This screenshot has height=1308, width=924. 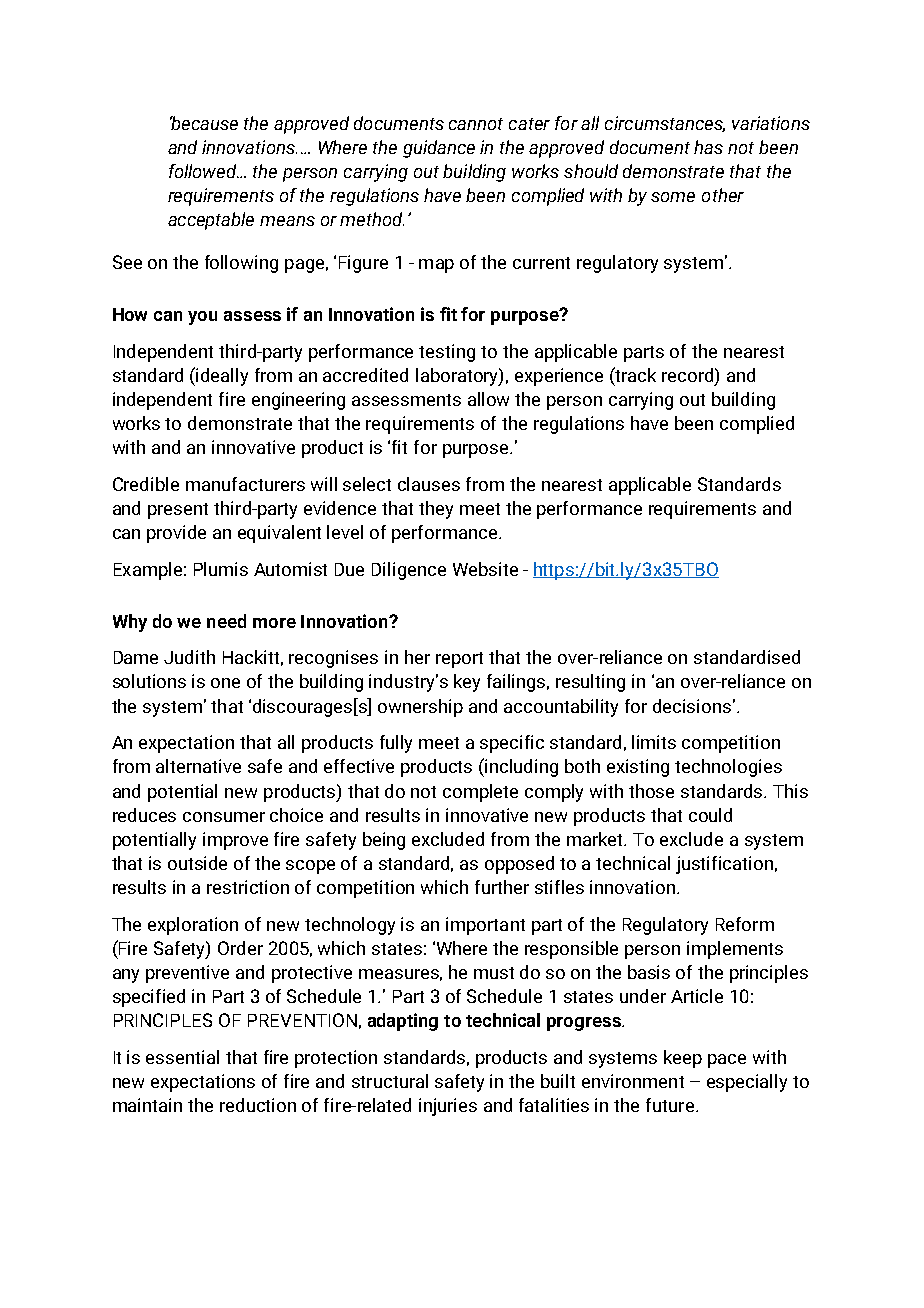 What do you see at coordinates (439, 149) in the screenshot?
I see `guidance` at bounding box center [439, 149].
